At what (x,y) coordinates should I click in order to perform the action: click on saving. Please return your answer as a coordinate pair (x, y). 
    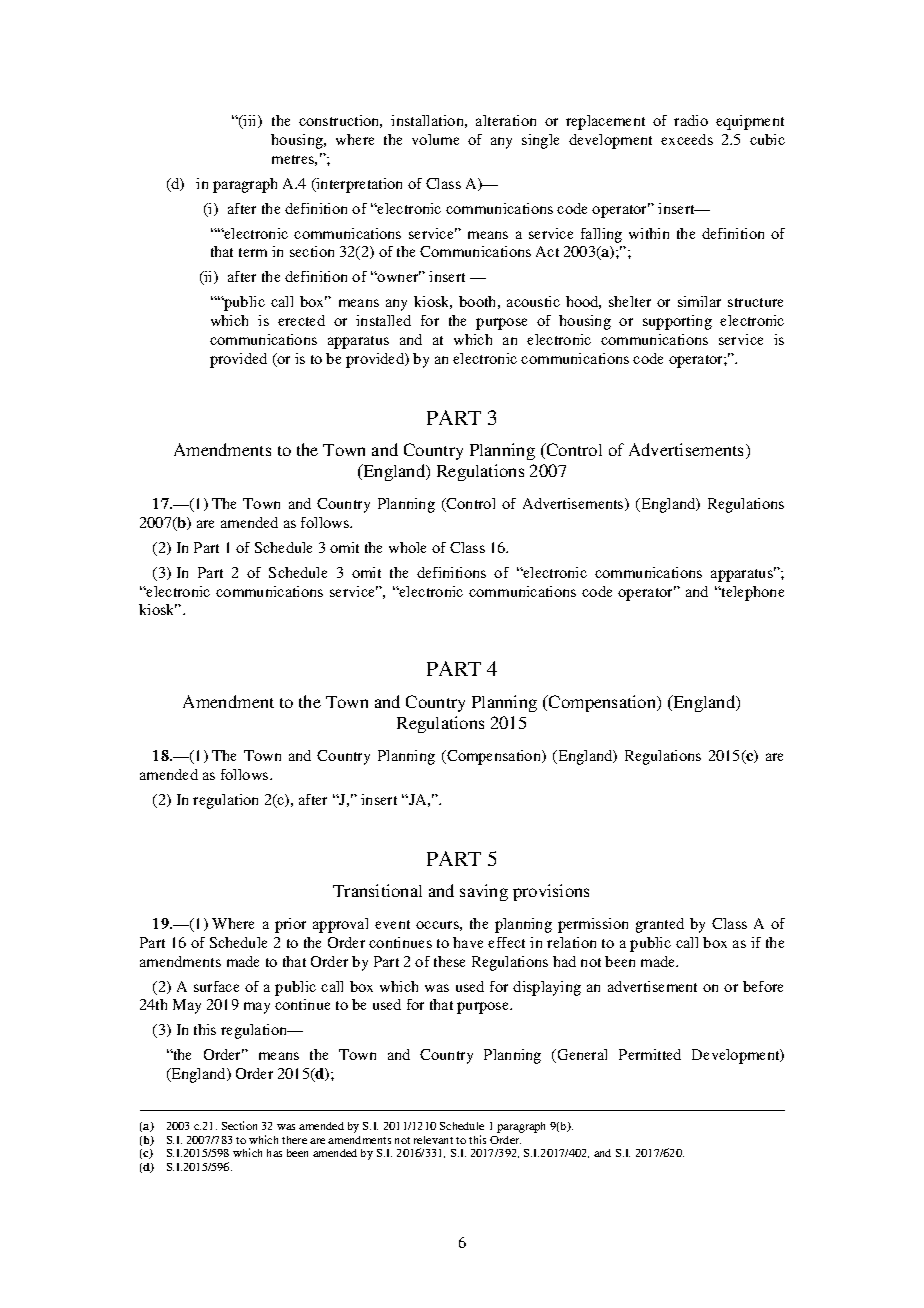
    Looking at the image, I should click on (484, 892).
